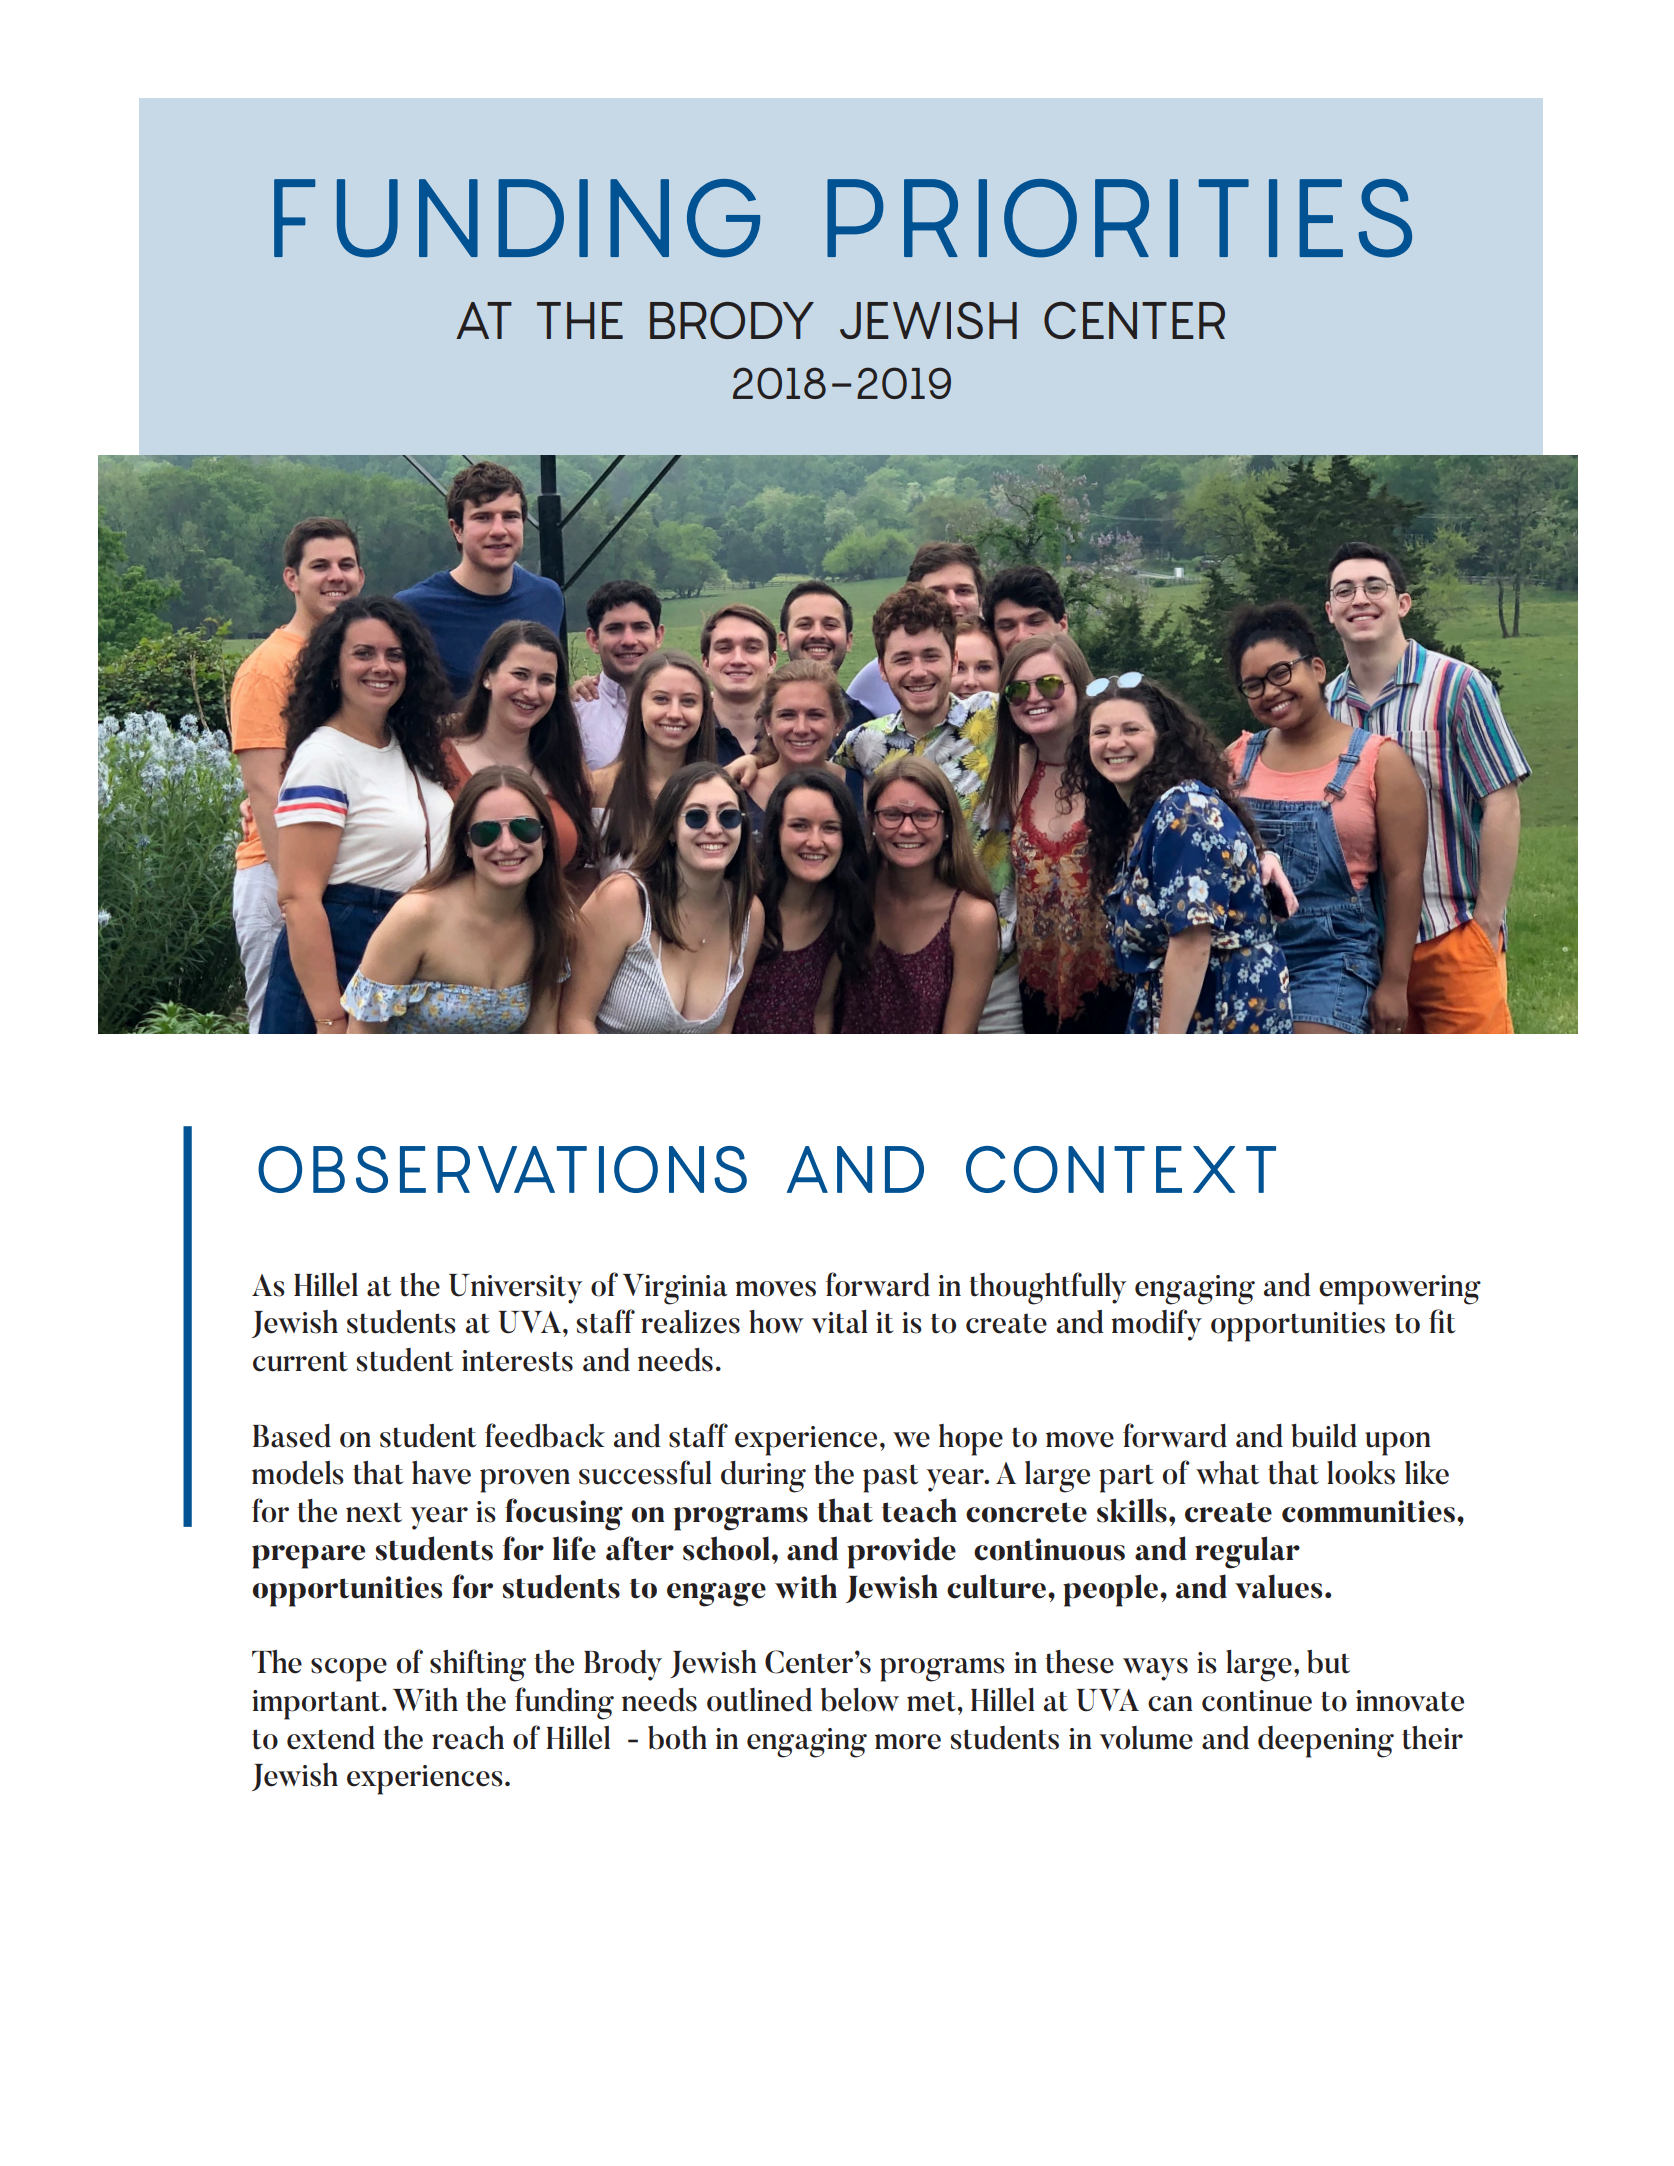 The height and width of the document is (2166, 1674). Describe the element at coordinates (1121, 1169) in the document. I see `CONTEXT` at that location.
